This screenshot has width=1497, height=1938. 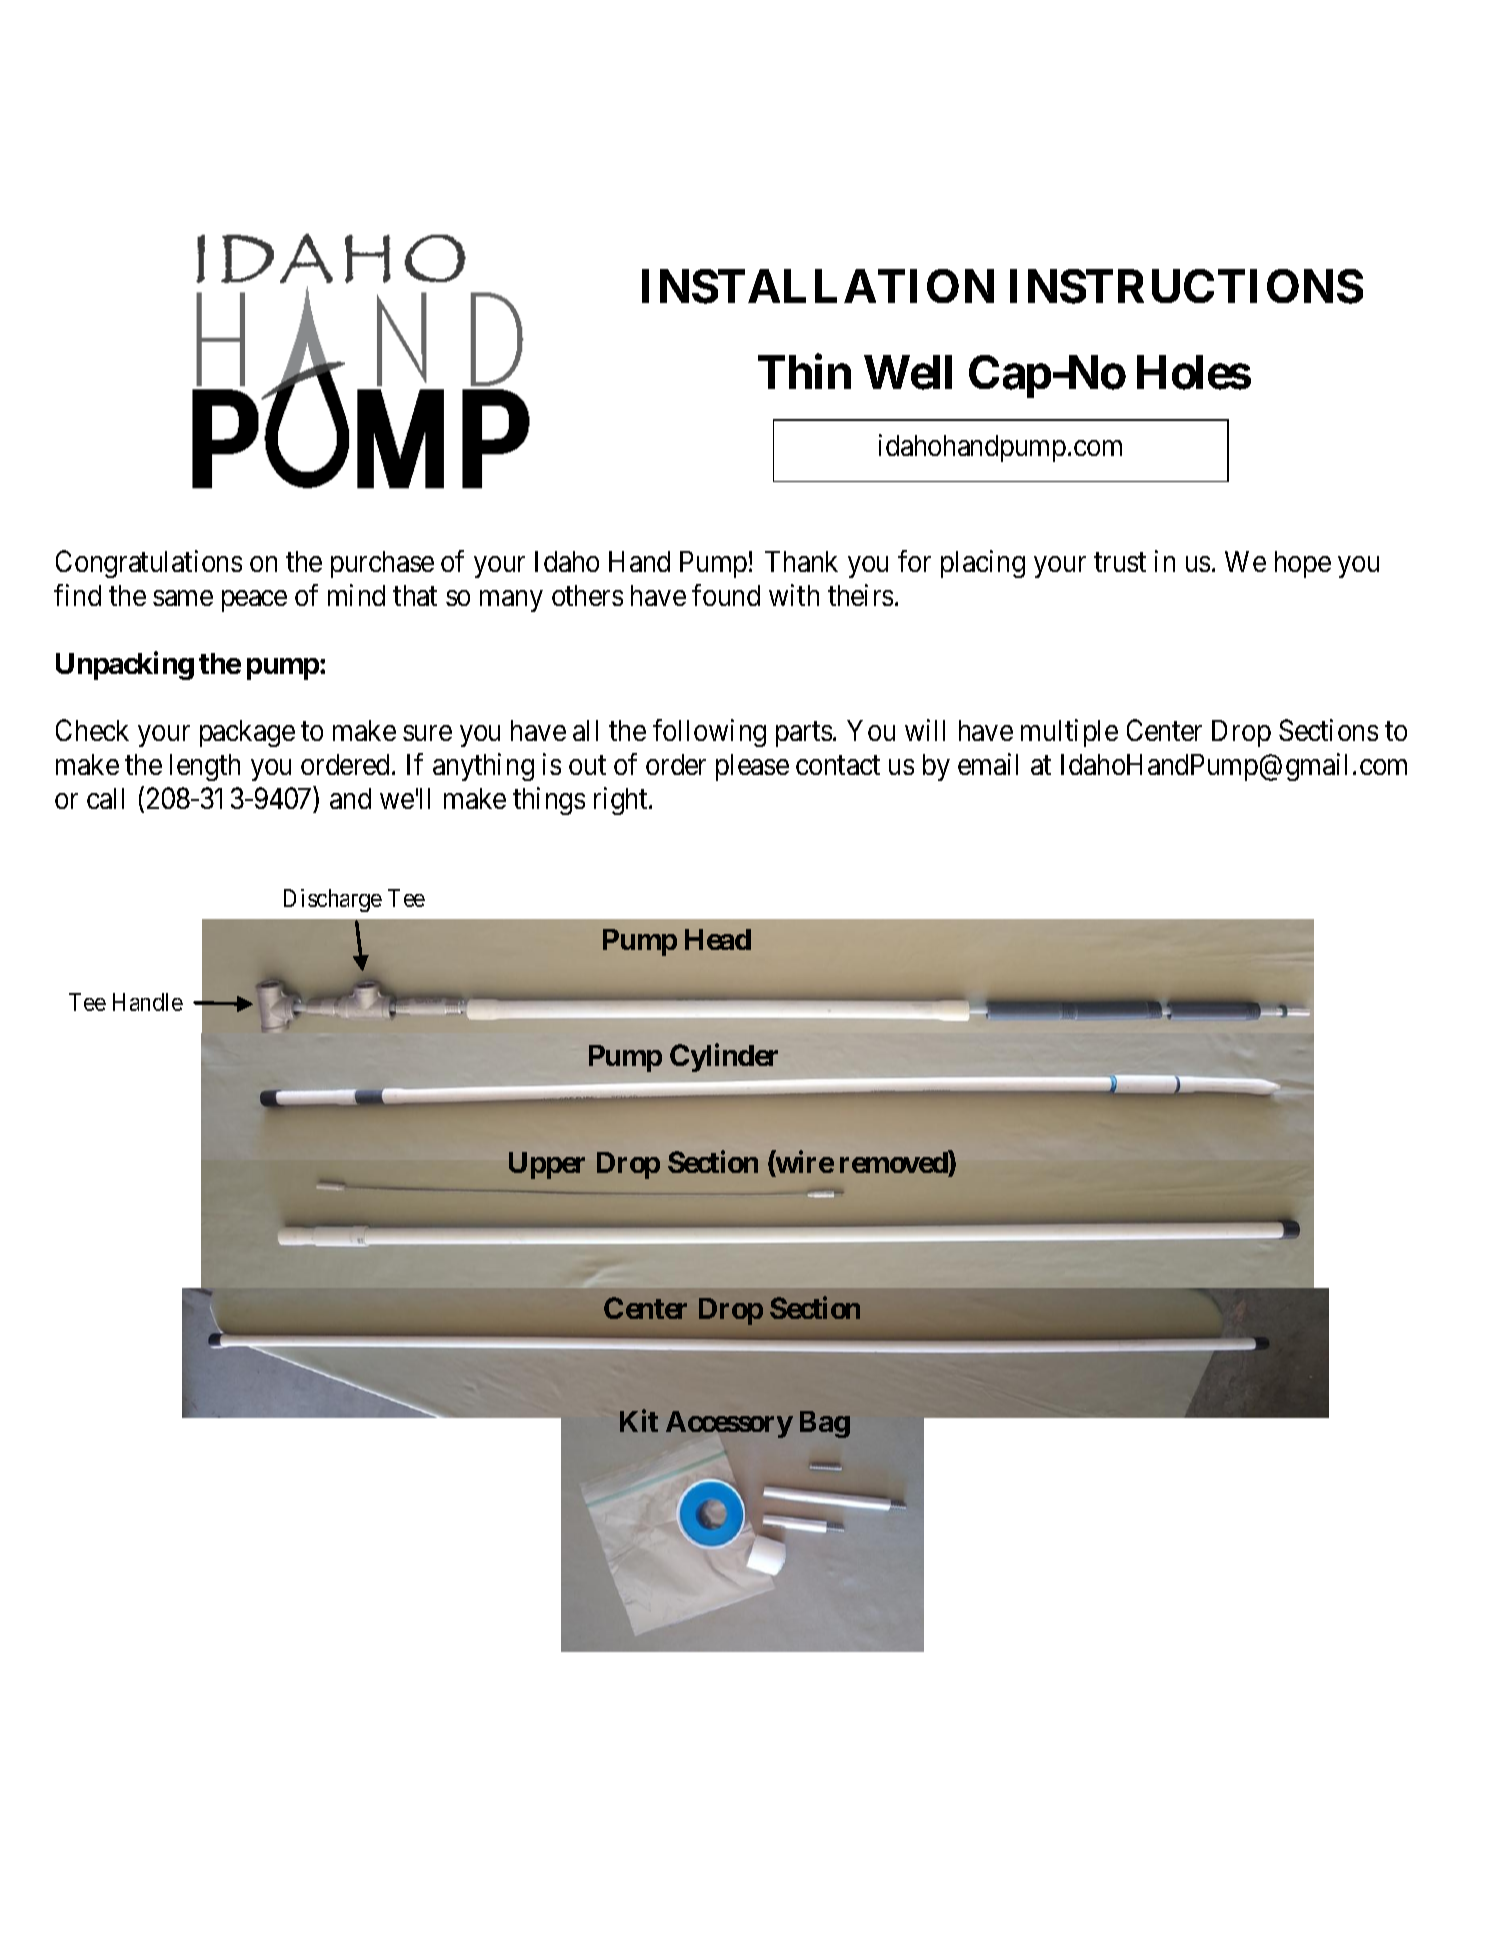 What do you see at coordinates (818, 286) in the screenshot?
I see `INSTALLATION` at bounding box center [818, 286].
